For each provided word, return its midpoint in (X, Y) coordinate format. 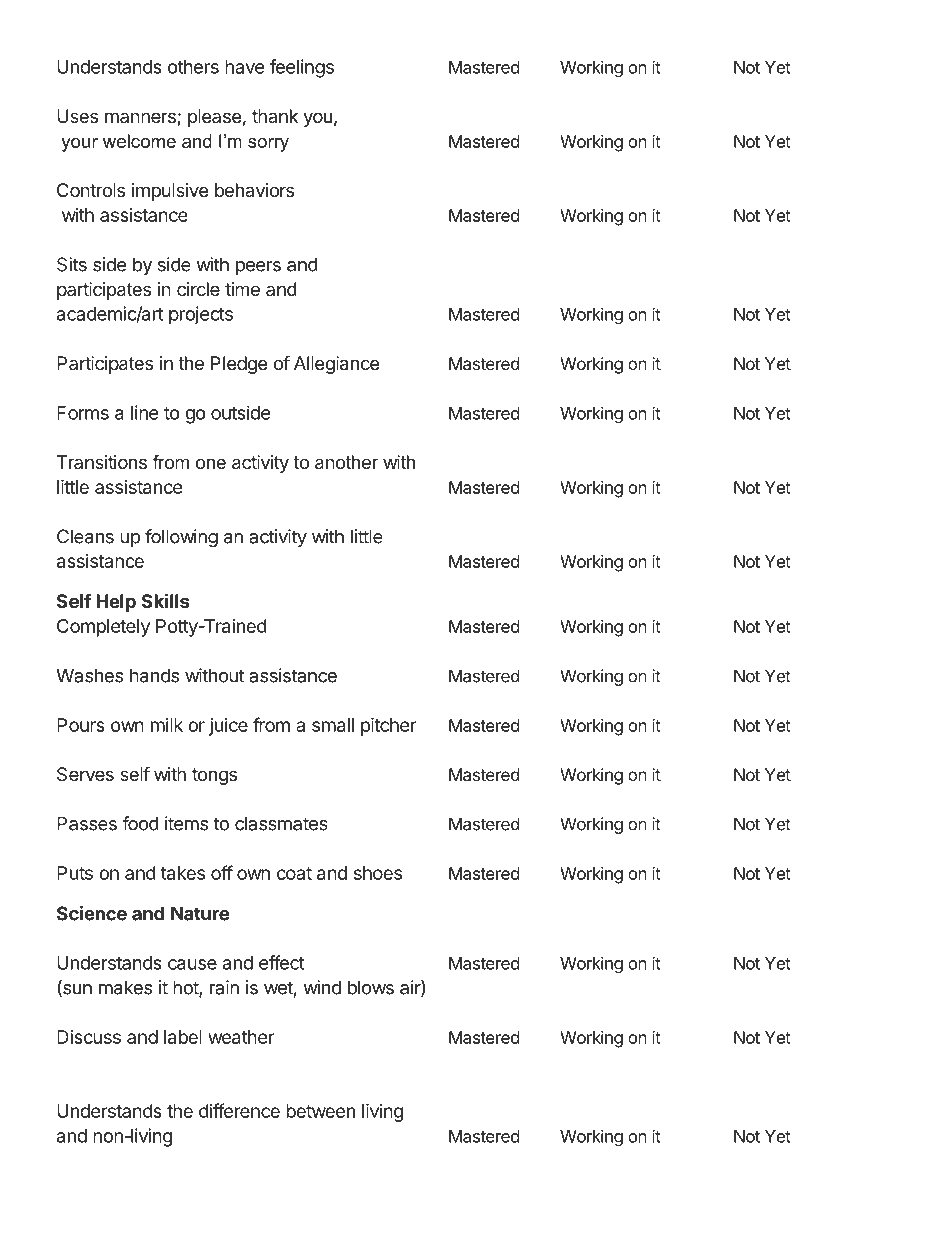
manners (141, 119)
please (214, 118)
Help (116, 603)
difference (239, 1110)
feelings (302, 68)
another (346, 462)
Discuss (89, 1037)
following (181, 538)
